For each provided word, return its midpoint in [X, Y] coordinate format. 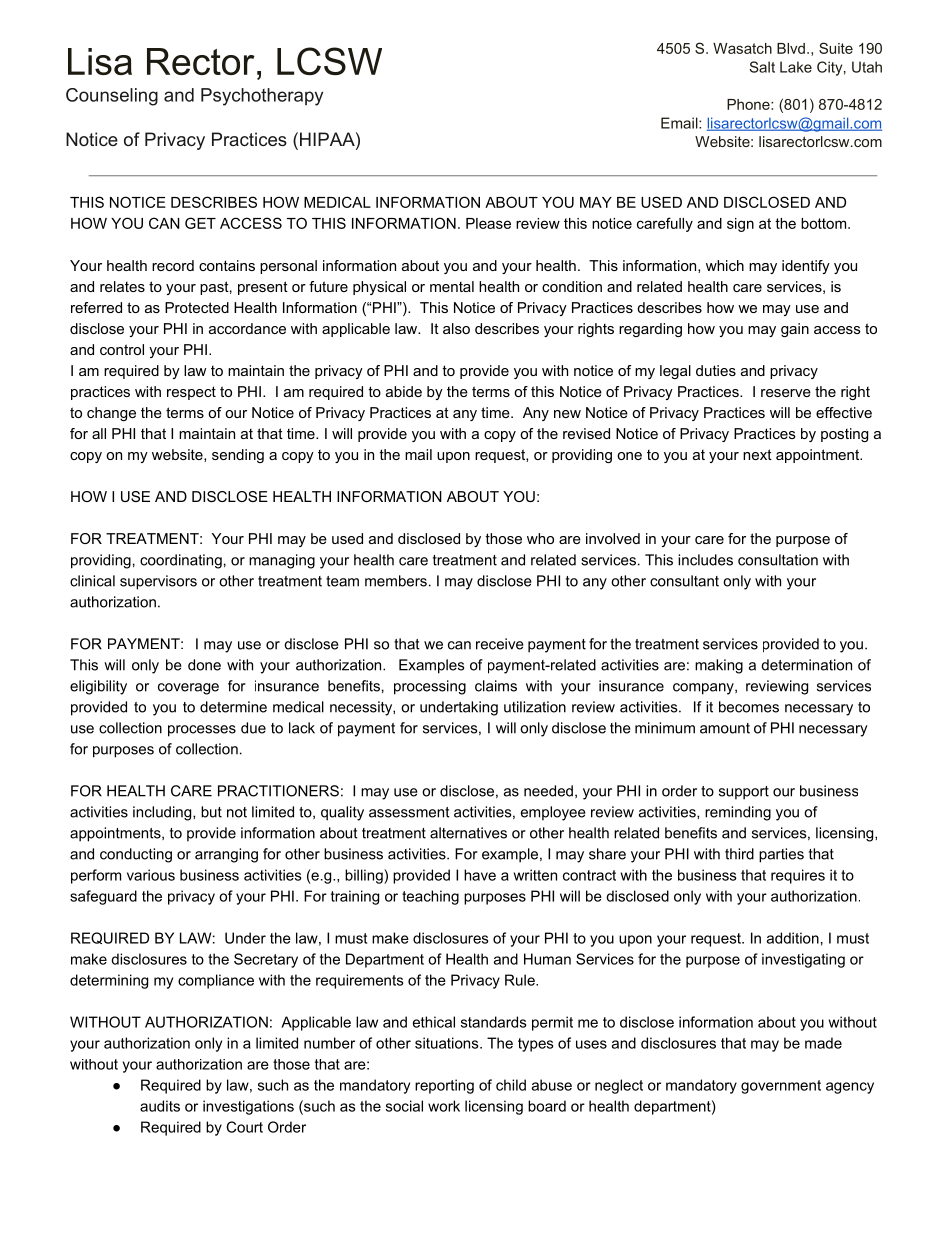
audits [160, 1106]
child [511, 1085]
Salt [762, 67]
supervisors [158, 582]
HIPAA [327, 139]
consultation [778, 560]
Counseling [112, 97]
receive [500, 644]
